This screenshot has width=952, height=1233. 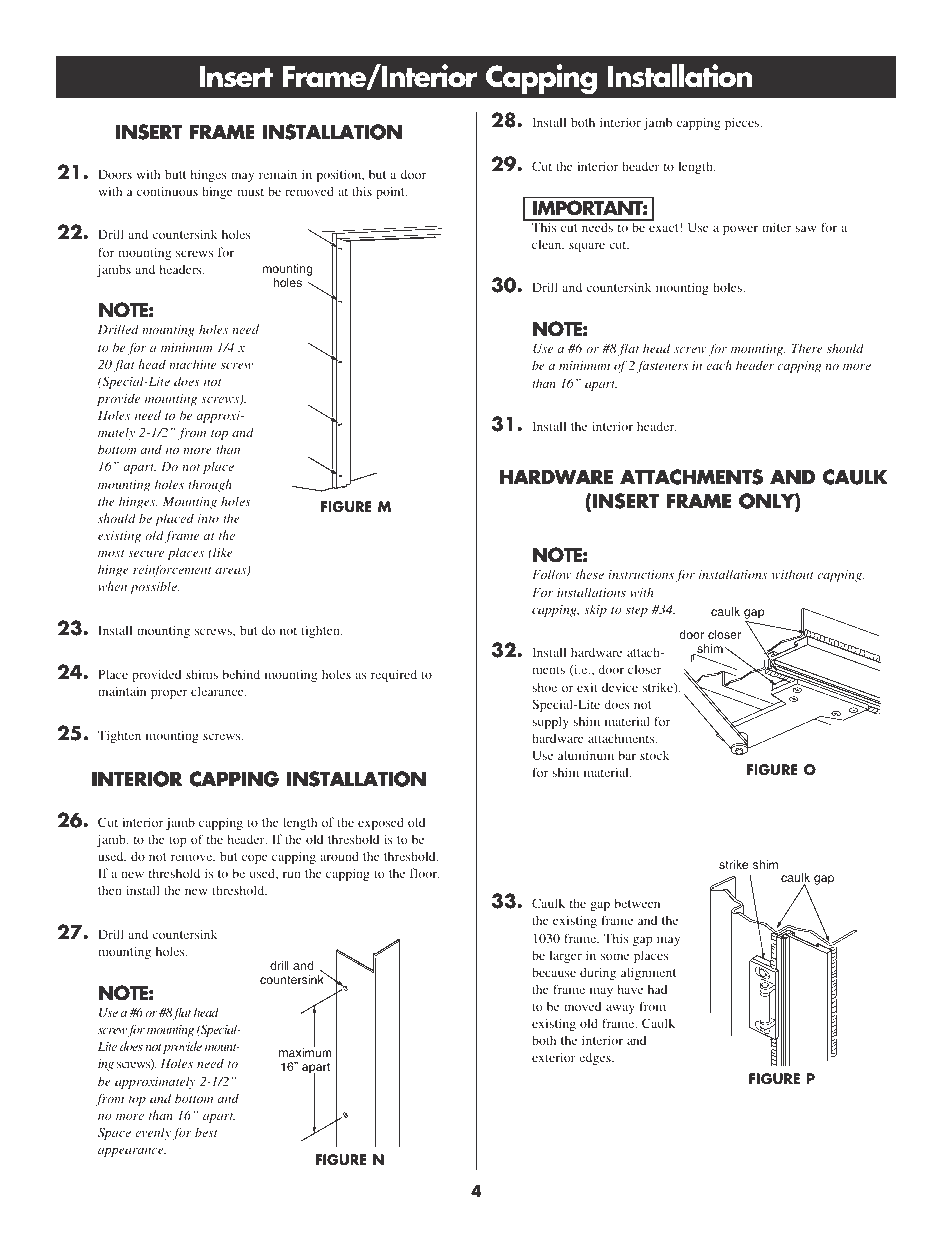 What do you see at coordinates (167, 191) in the screenshot?
I see `continuous` at bounding box center [167, 191].
